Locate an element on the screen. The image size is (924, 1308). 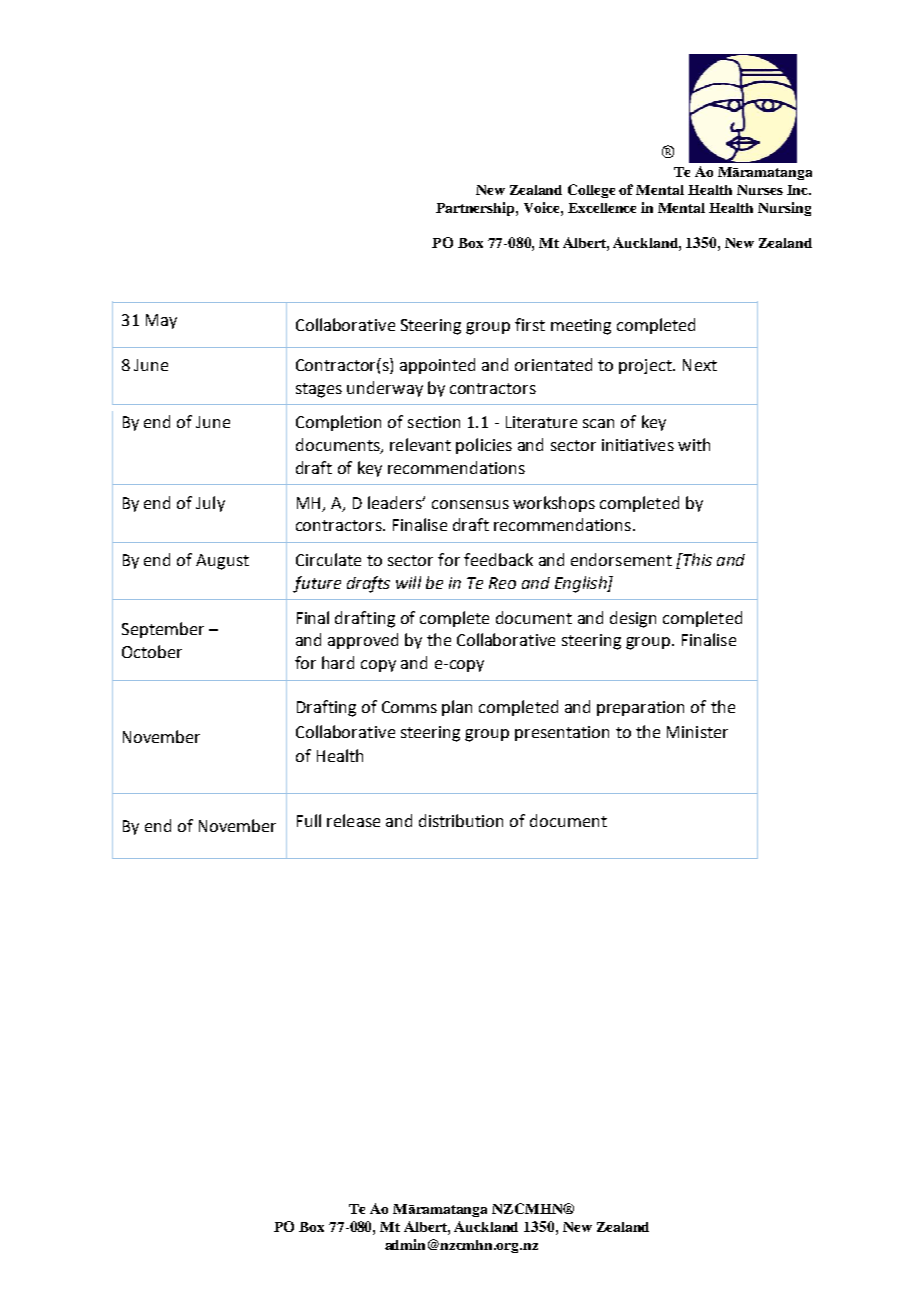
May is located at coordinates (161, 321).
